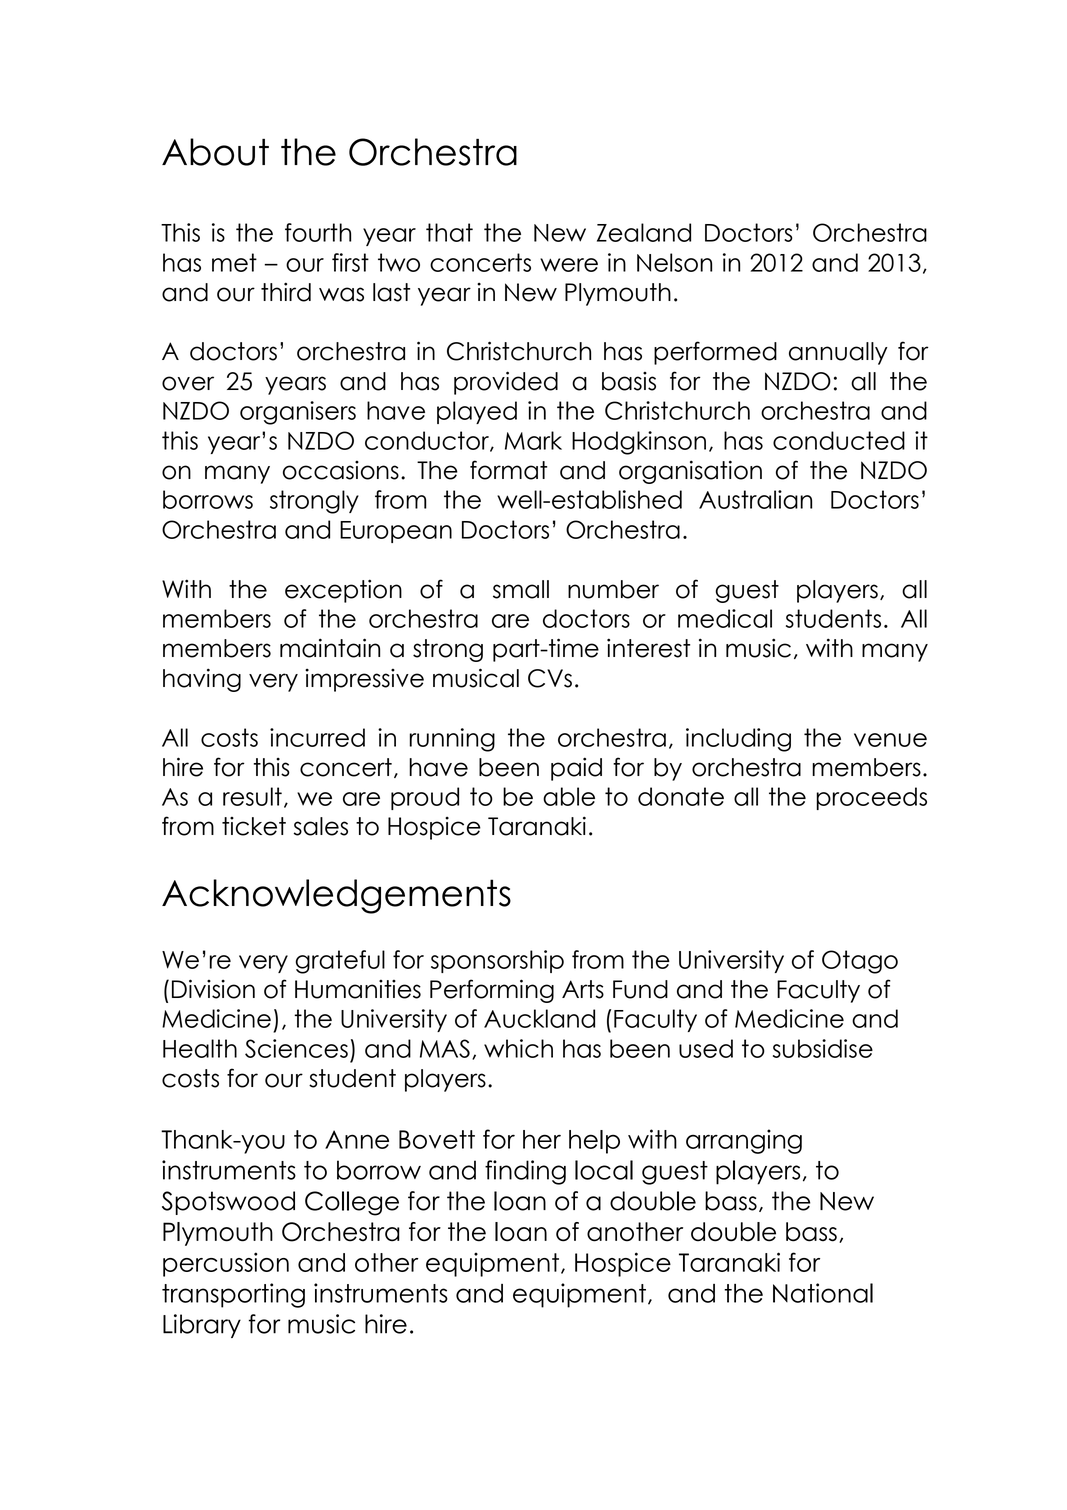  I want to click on including, so click(738, 740).
